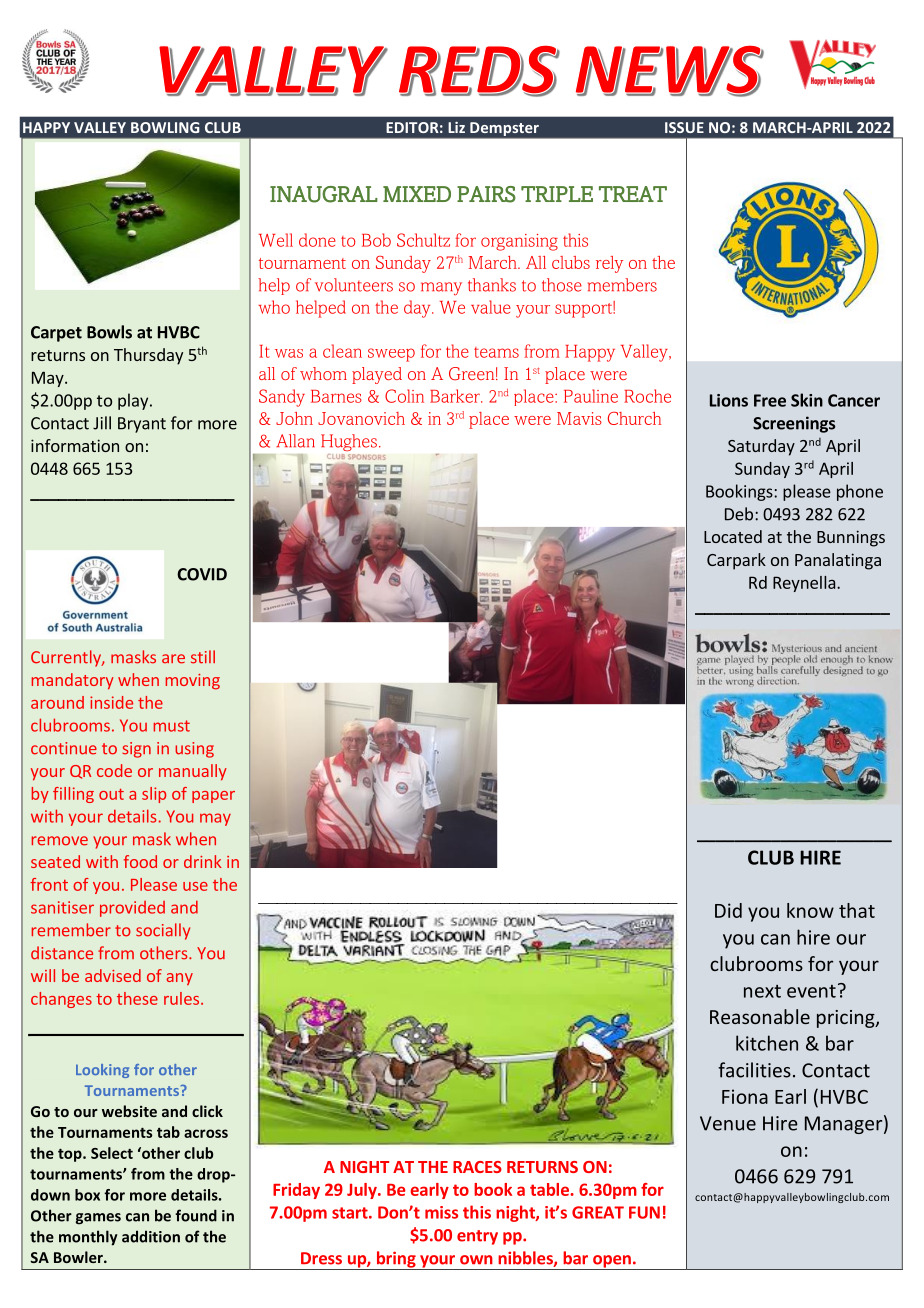 The height and width of the image is (1308, 924). What do you see at coordinates (456, 127) in the image?
I see `Liz` at bounding box center [456, 127].
